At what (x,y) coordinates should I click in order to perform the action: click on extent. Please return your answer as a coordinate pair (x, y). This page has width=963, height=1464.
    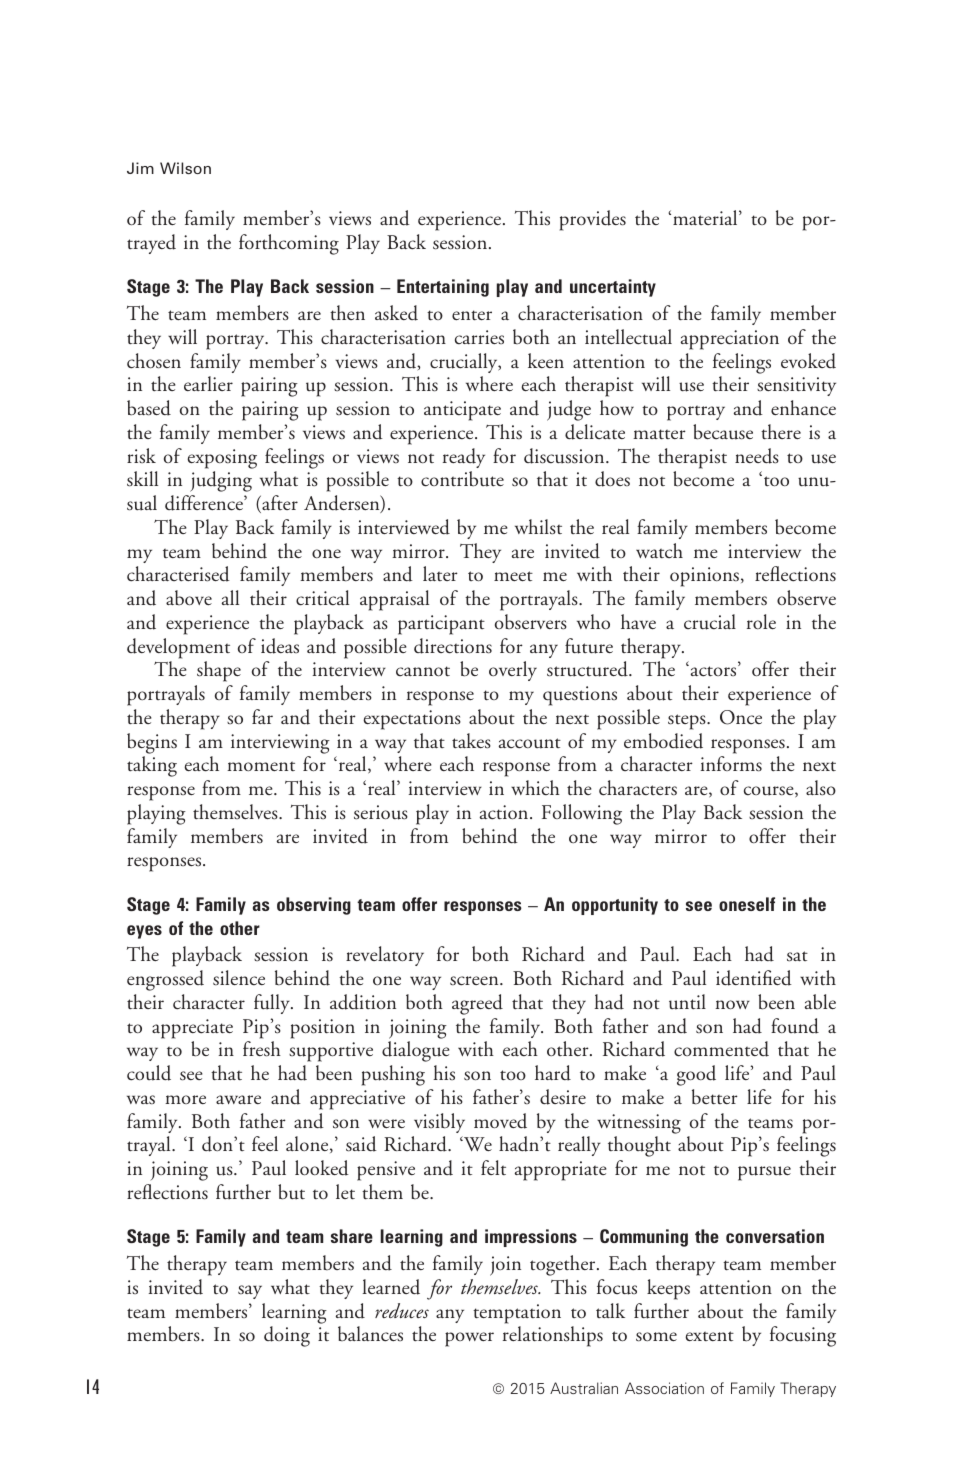
    Looking at the image, I should click on (709, 1336).
